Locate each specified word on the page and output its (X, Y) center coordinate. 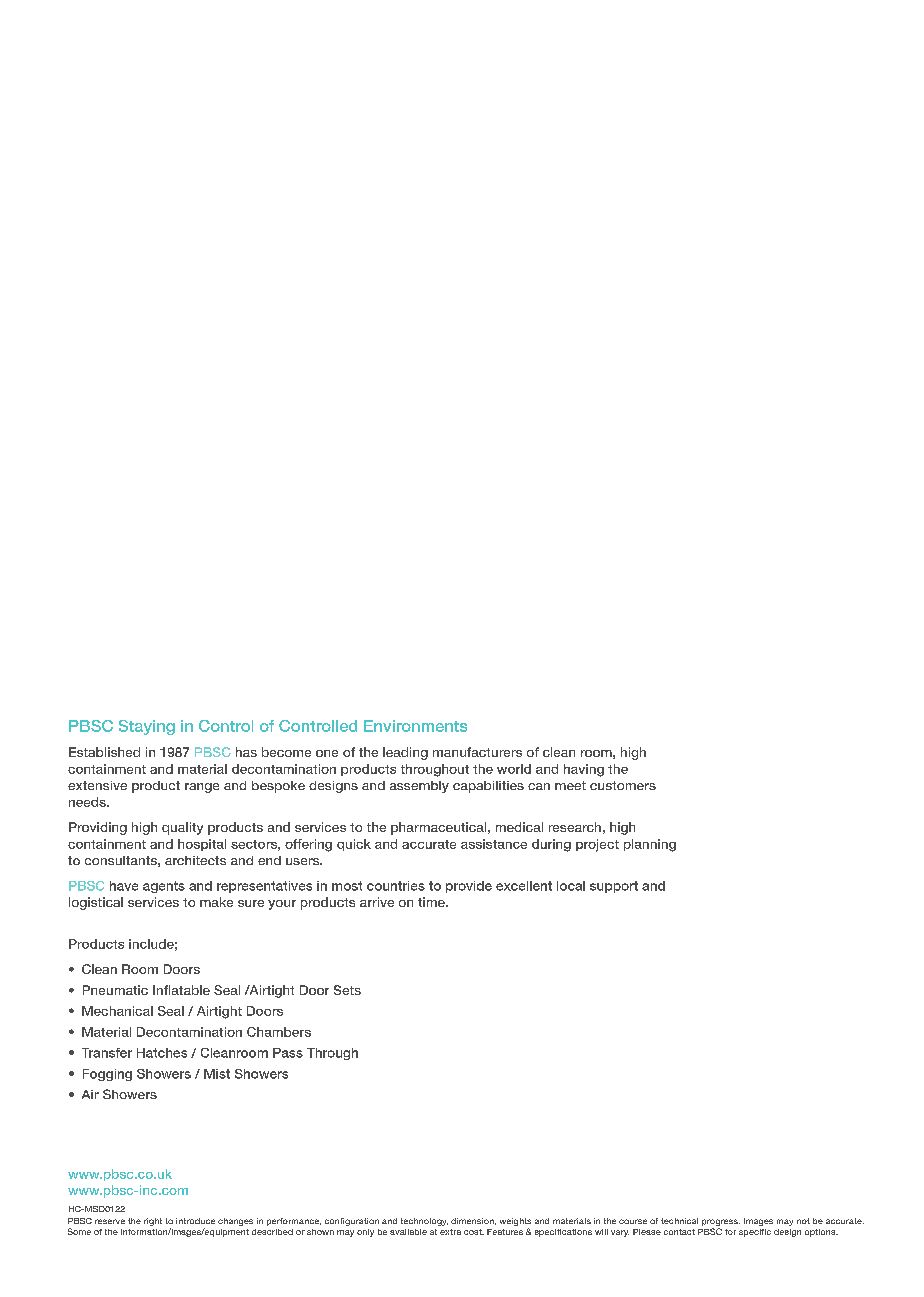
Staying (147, 727)
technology (424, 1222)
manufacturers (477, 752)
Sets (347, 990)
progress (721, 1224)
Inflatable (181, 990)
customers (623, 785)
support (614, 887)
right (153, 1222)
